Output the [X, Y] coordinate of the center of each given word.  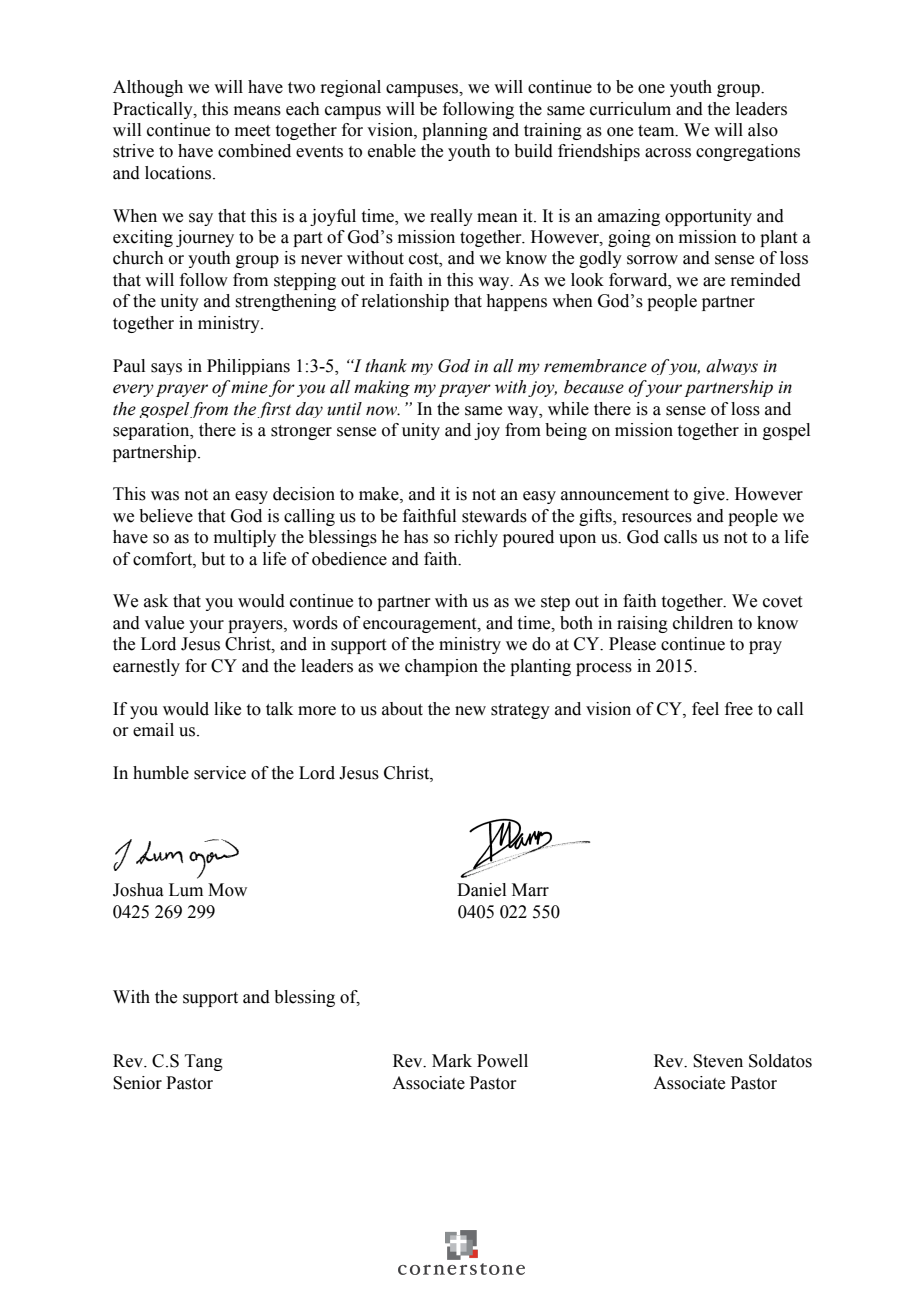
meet [252, 131]
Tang [204, 1062]
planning [455, 131]
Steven [718, 1061]
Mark [452, 1061]
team [657, 131]
